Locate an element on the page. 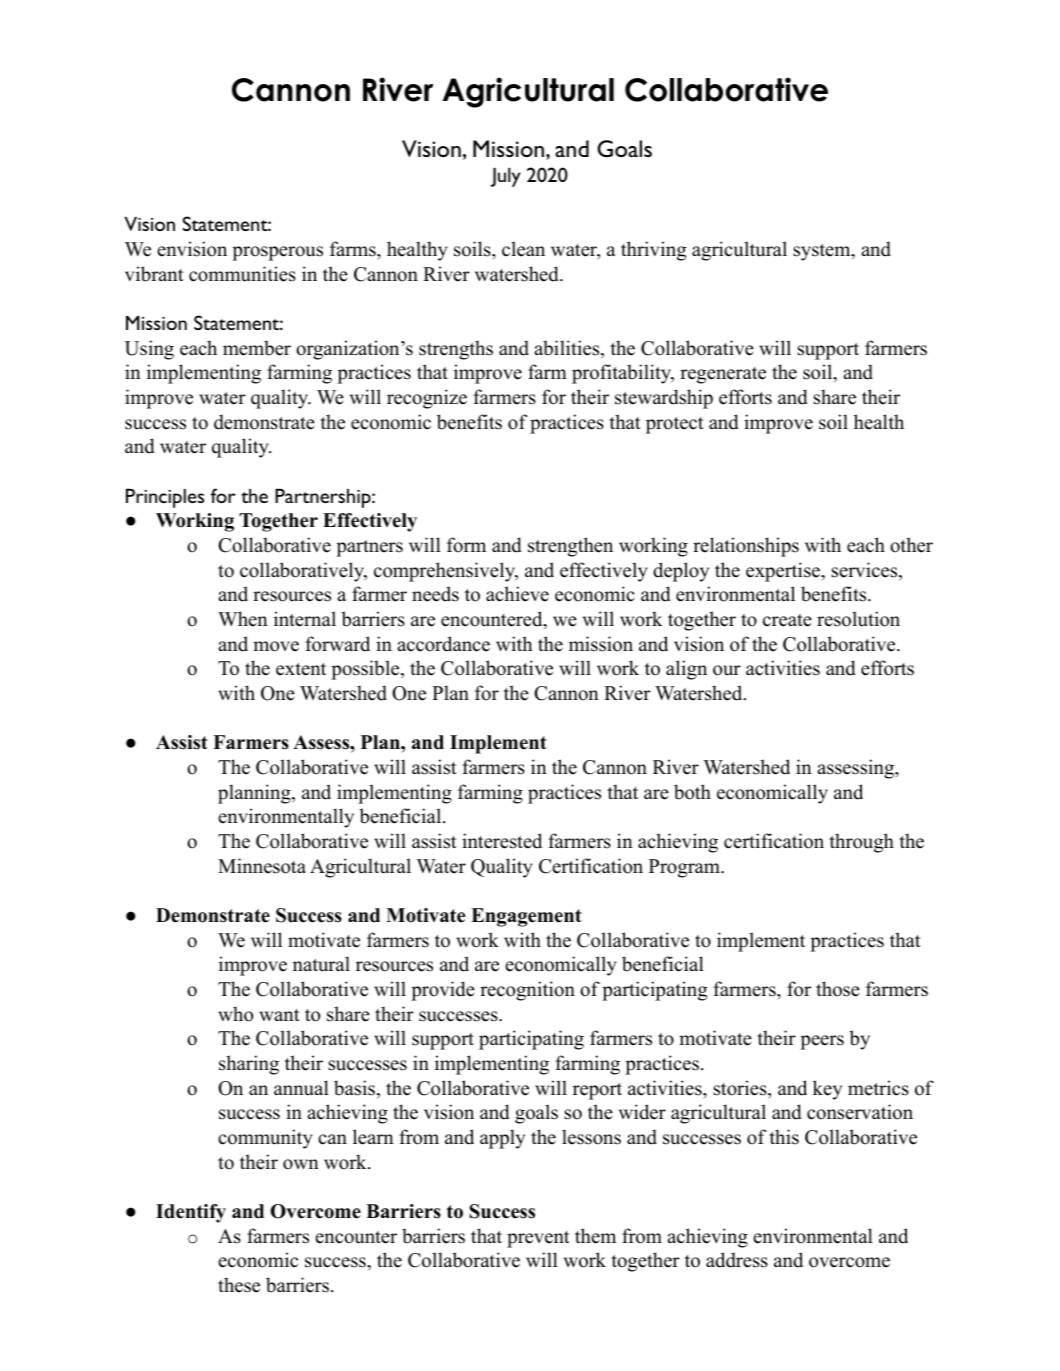 This image has width=1060, height=1371. prevent is located at coordinates (538, 1239).
